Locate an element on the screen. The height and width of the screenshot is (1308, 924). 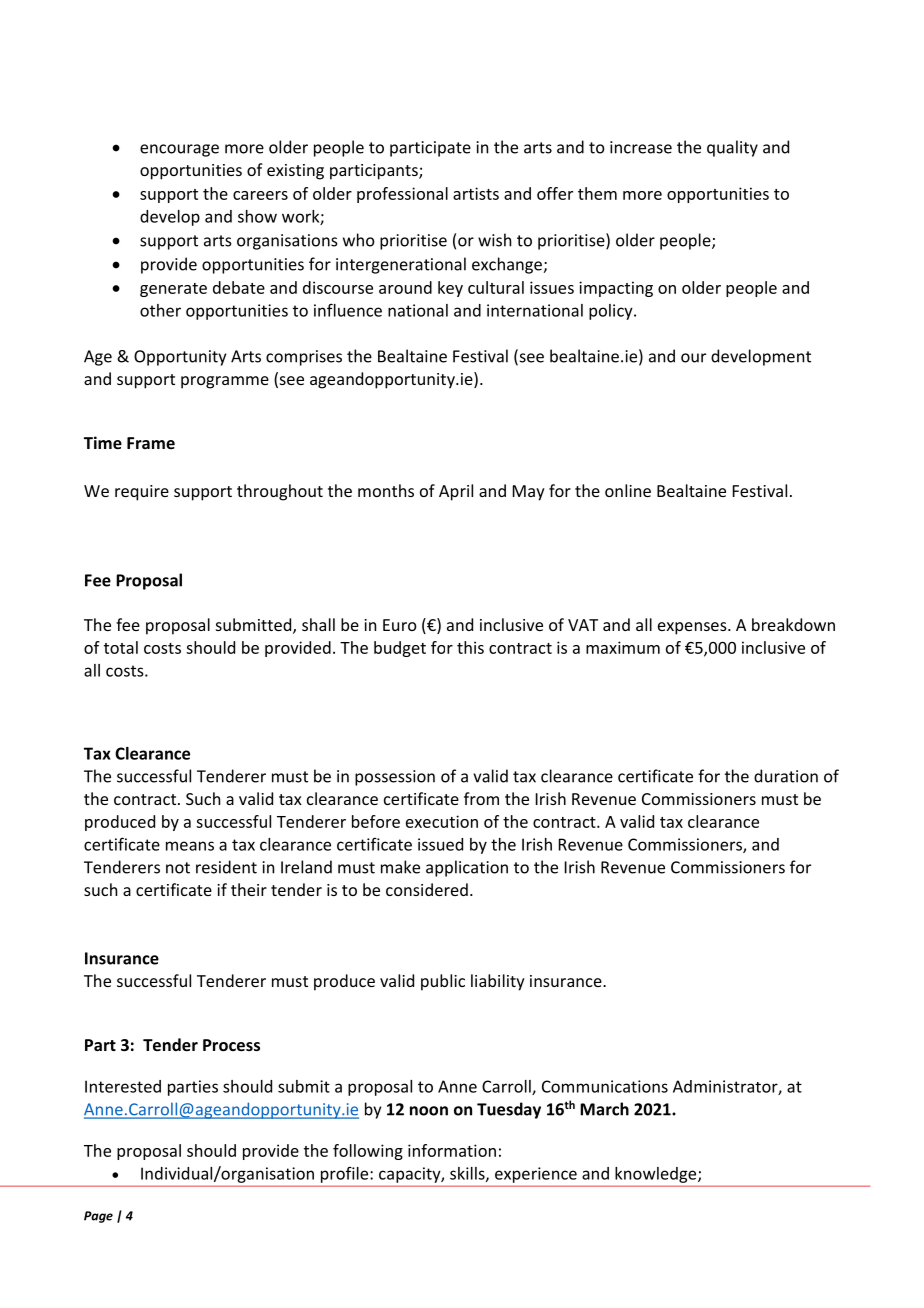
Page is located at coordinates (98, 1217).
